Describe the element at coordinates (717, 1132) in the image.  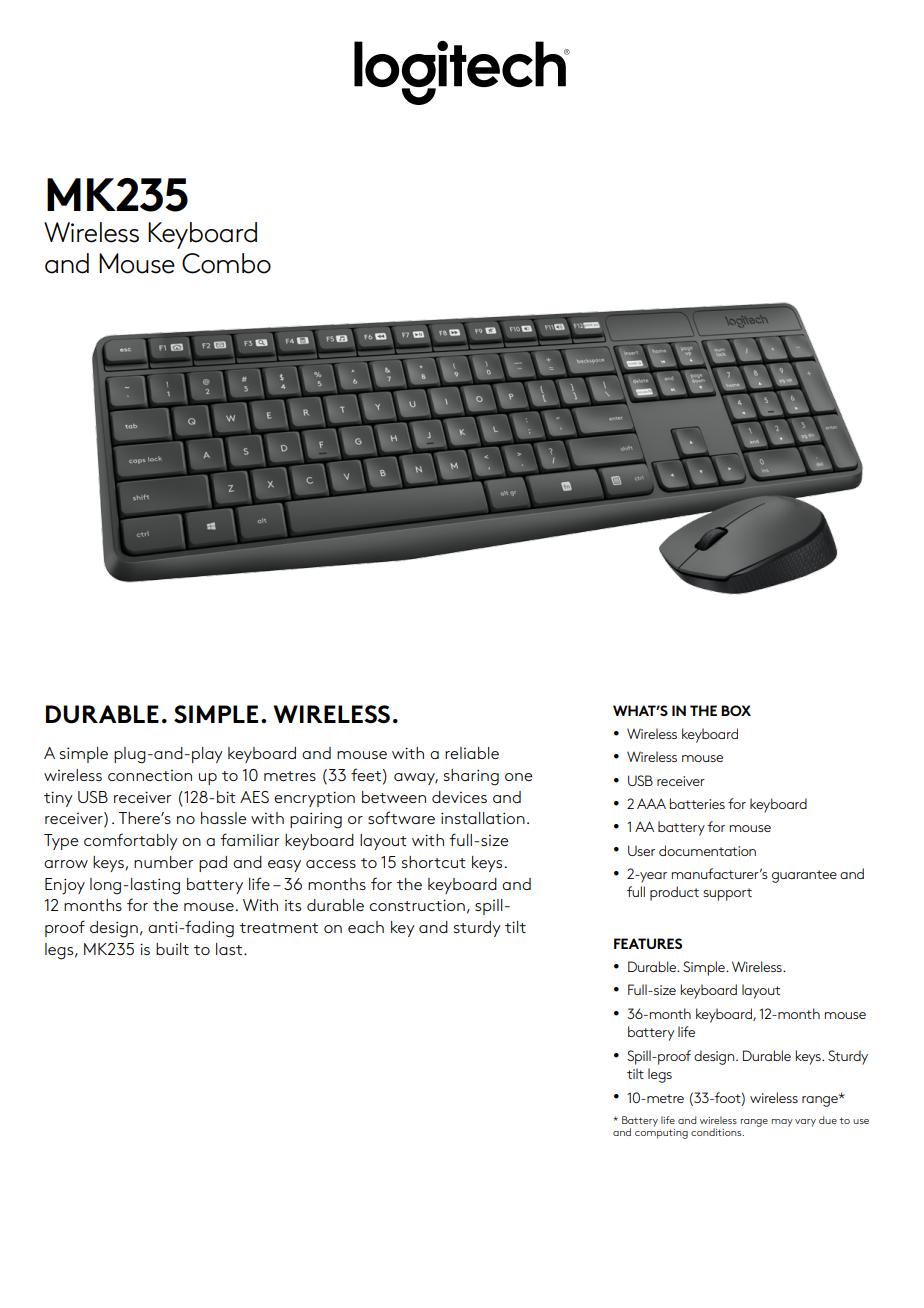
I see `conditions` at that location.
